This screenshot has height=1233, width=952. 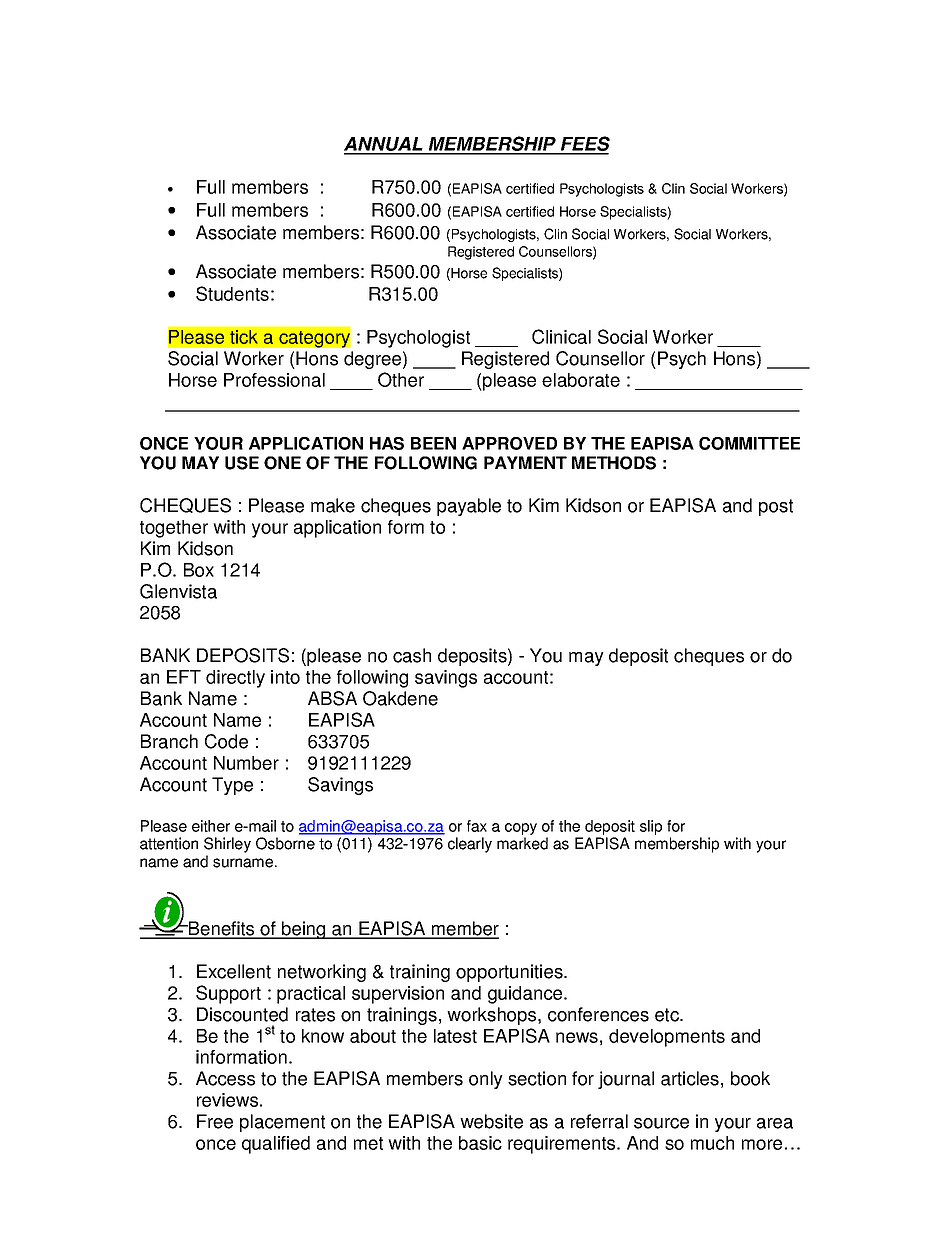 What do you see at coordinates (227, 845) in the screenshot?
I see `Shirley` at bounding box center [227, 845].
